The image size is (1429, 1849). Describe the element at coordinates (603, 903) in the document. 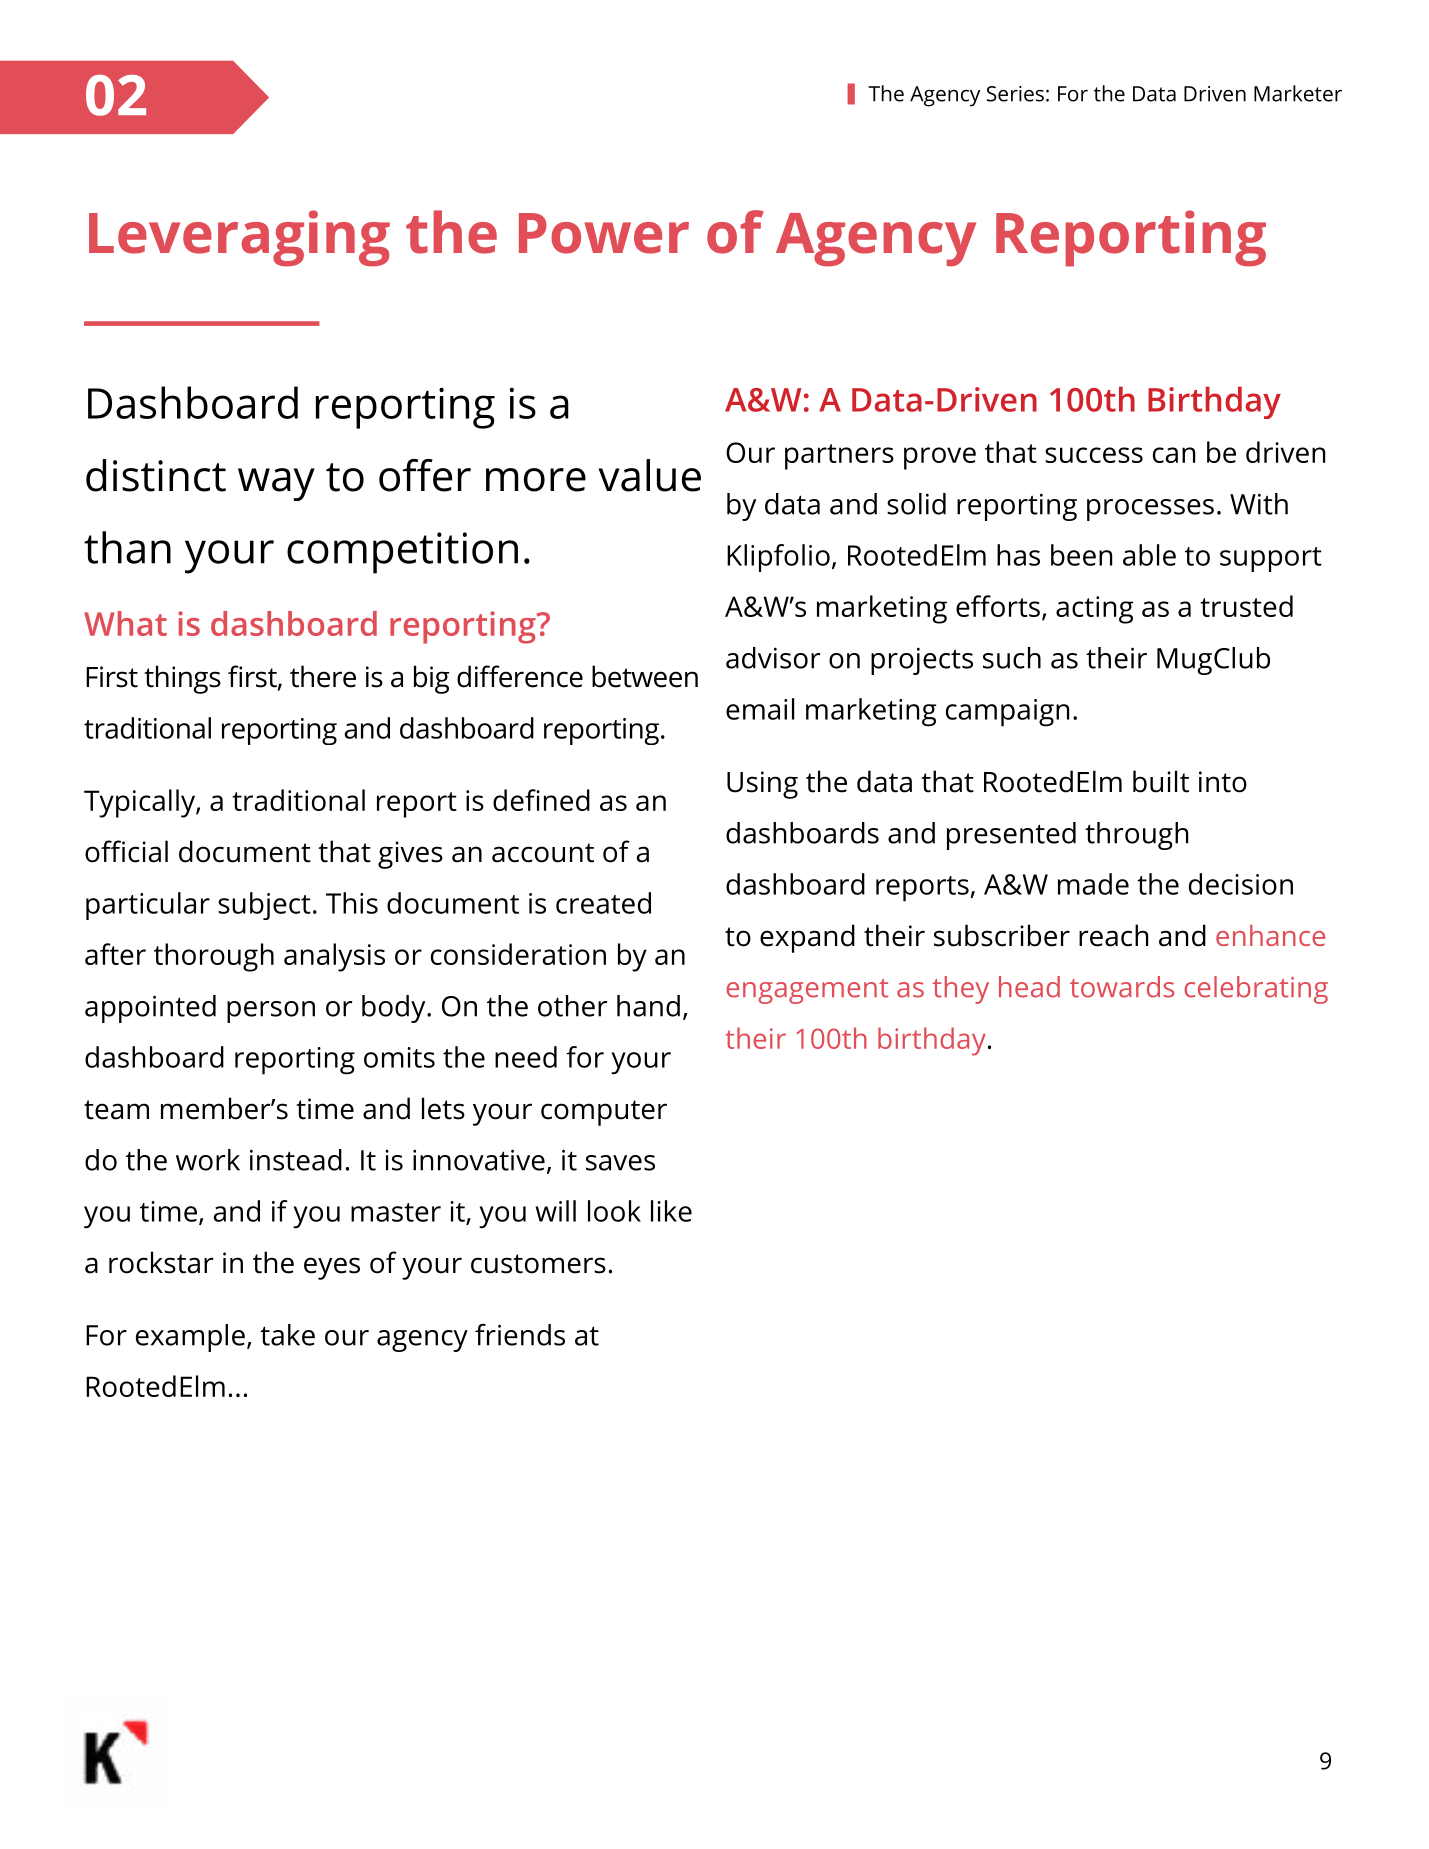

I see `created` at that location.
